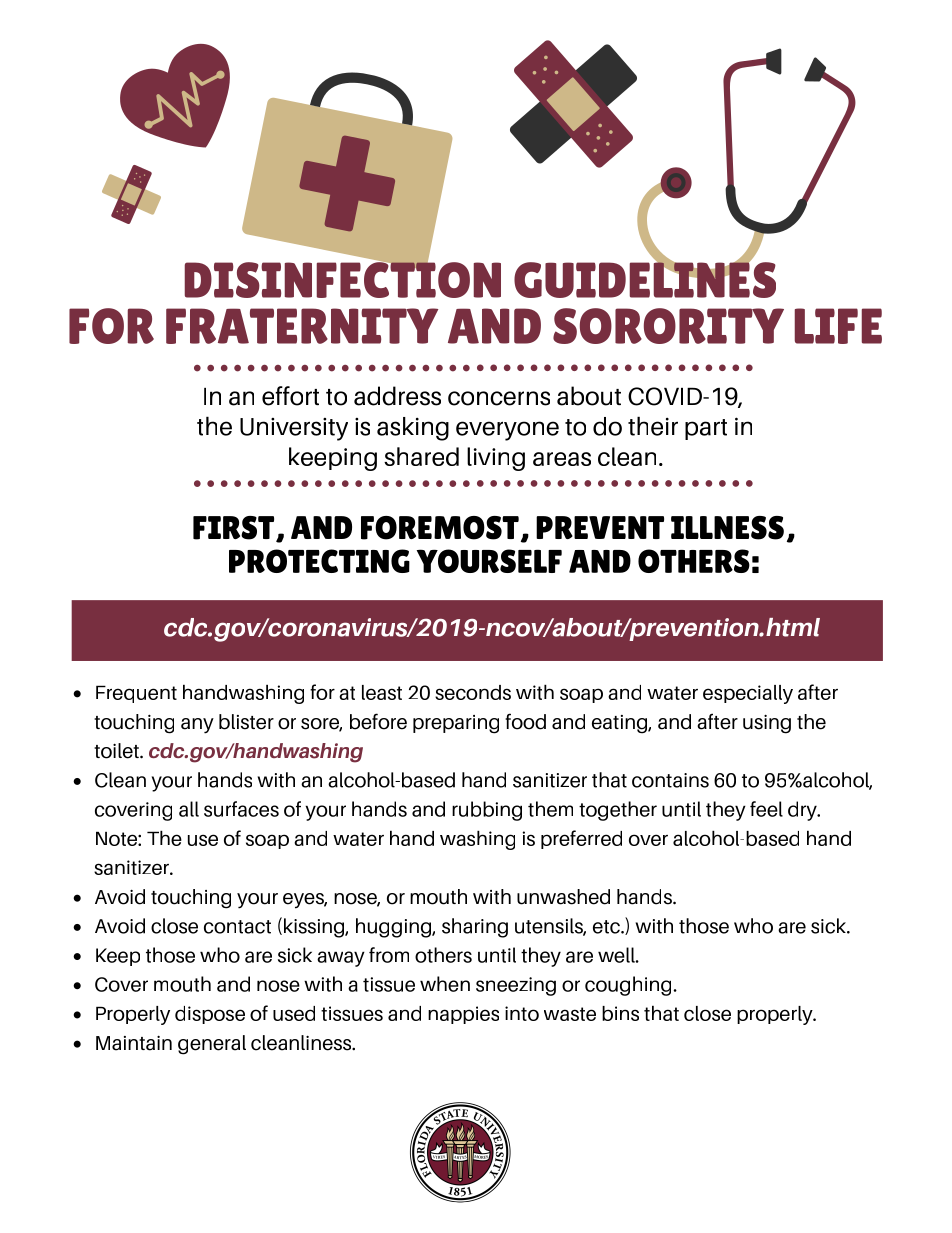 This page has height=1233, width=952. Describe the element at coordinates (343, 278) in the page. I see `DISINFECTION` at that location.
